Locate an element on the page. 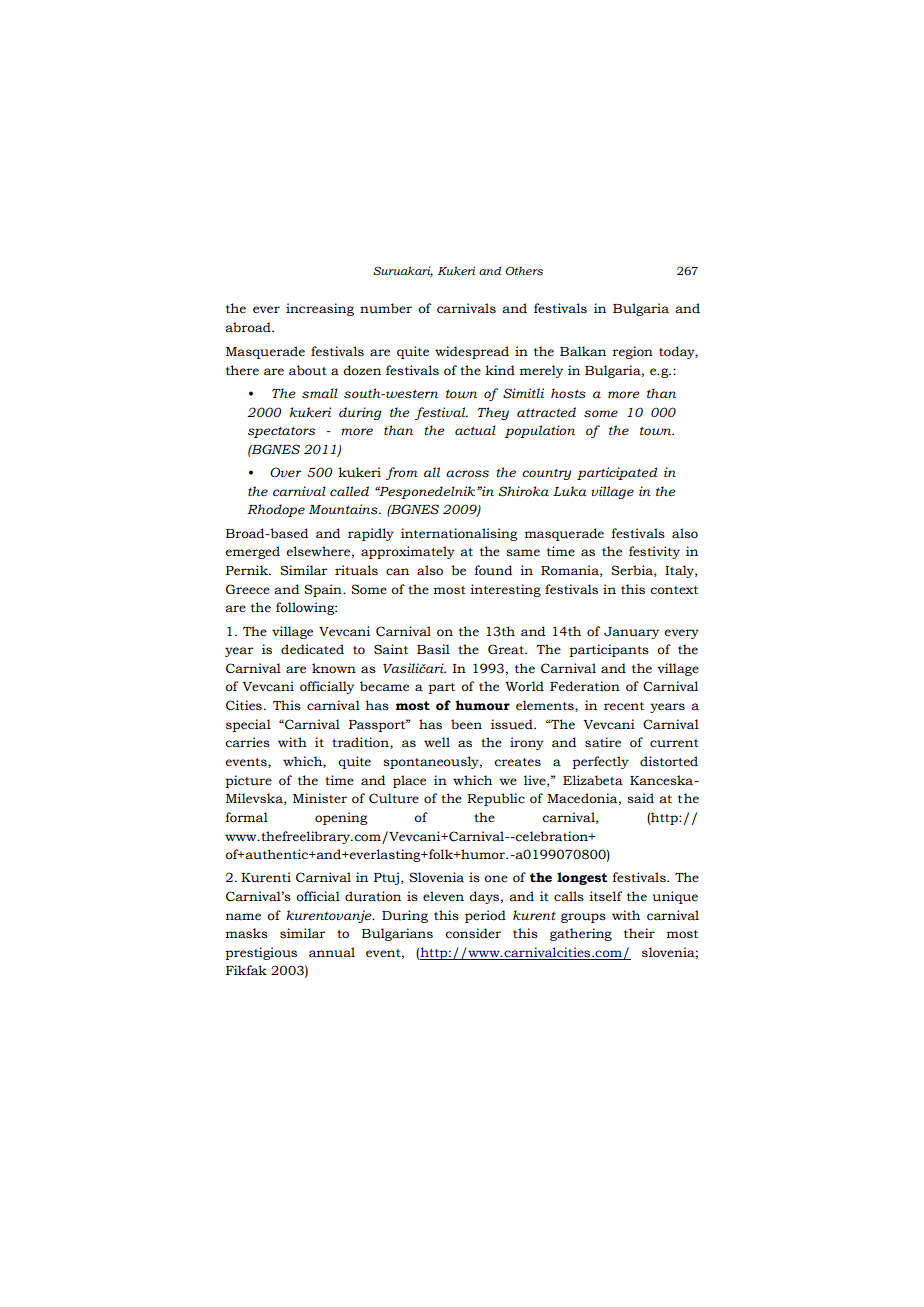 The height and width of the image is (1307, 924). region is located at coordinates (633, 352).
